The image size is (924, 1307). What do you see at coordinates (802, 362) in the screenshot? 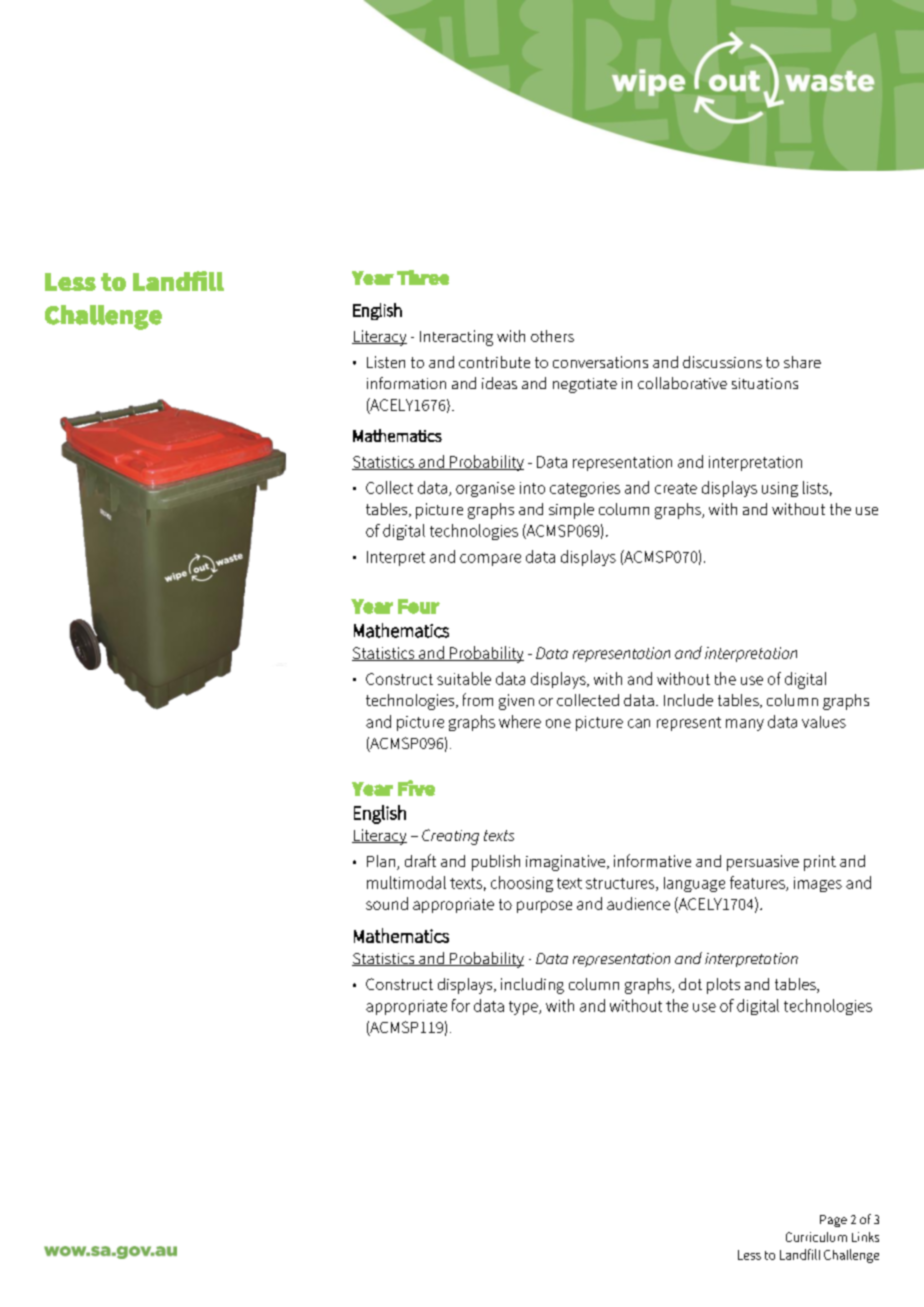
I see `share` at bounding box center [802, 362].
